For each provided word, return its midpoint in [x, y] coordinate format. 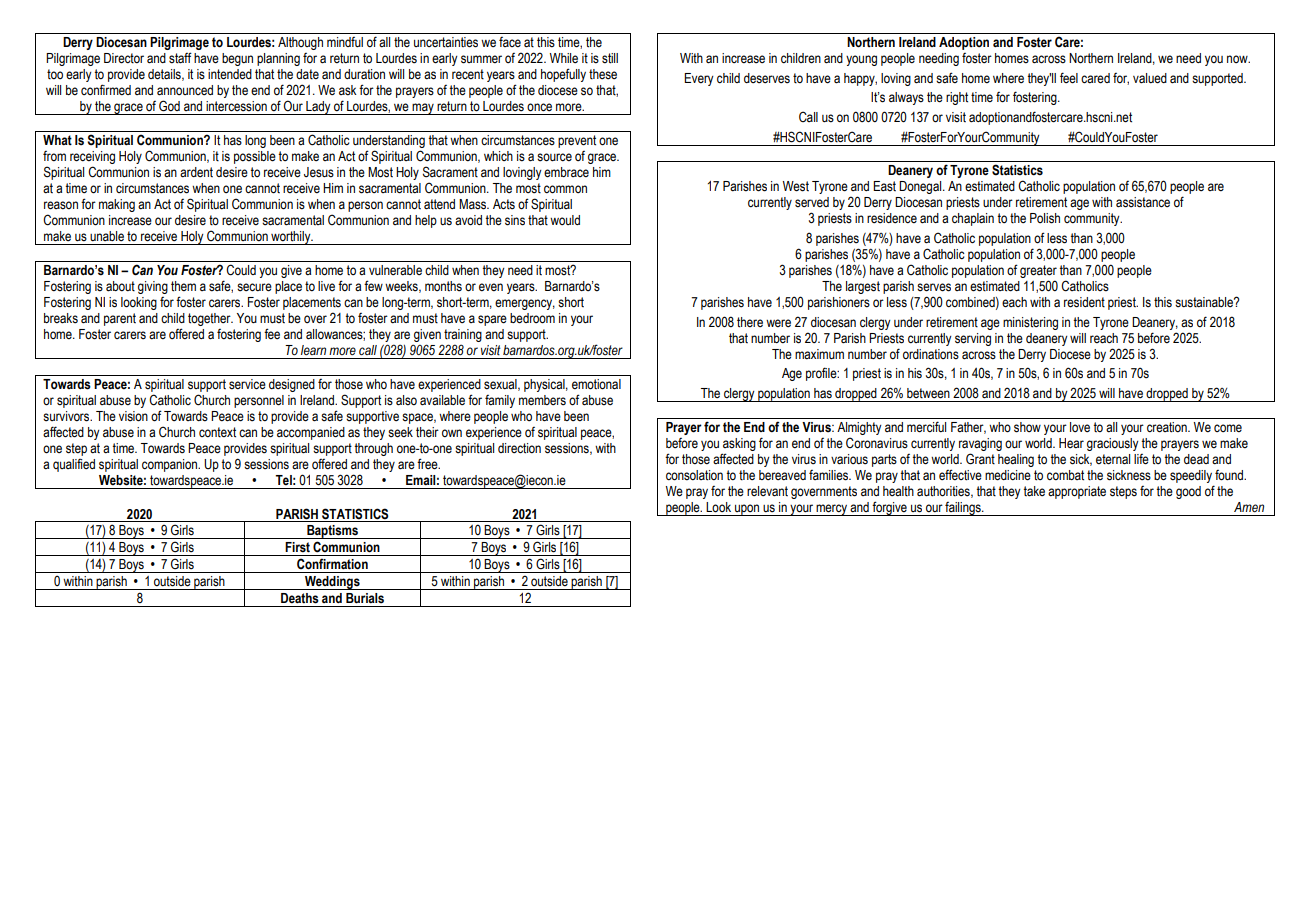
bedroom [532, 318]
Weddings [332, 583]
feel [1069, 78]
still [610, 58]
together [210, 319]
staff [180, 58]
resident [1084, 302]
